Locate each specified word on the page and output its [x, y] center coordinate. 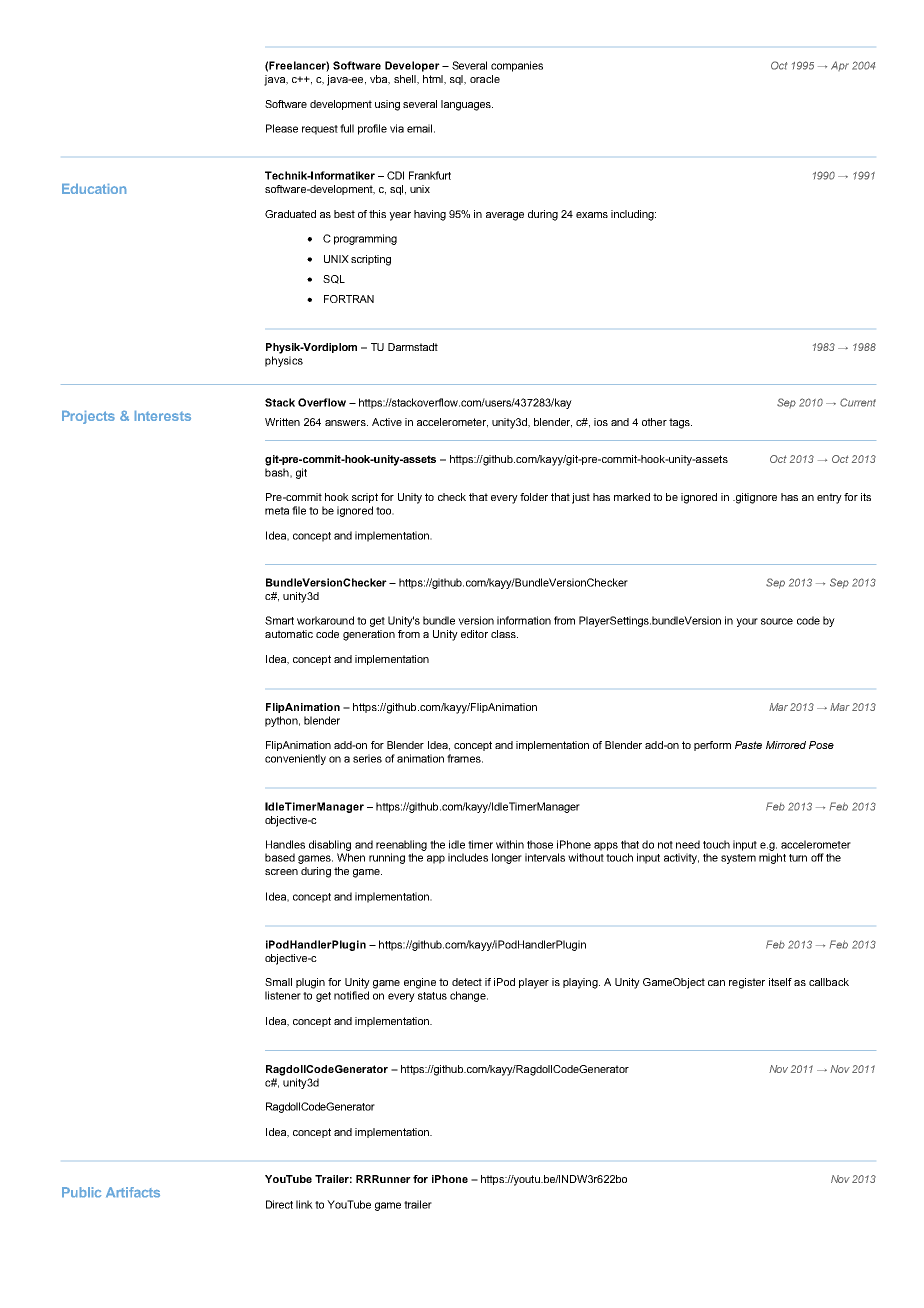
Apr [840, 66]
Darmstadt [413, 347]
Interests [163, 416]
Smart [279, 620]
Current [858, 402]
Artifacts [133, 1192]
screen [281, 872]
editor [474, 634]
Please [282, 128]
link [304, 1204]
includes [468, 857]
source [777, 621]
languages [467, 105]
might [772, 858]
